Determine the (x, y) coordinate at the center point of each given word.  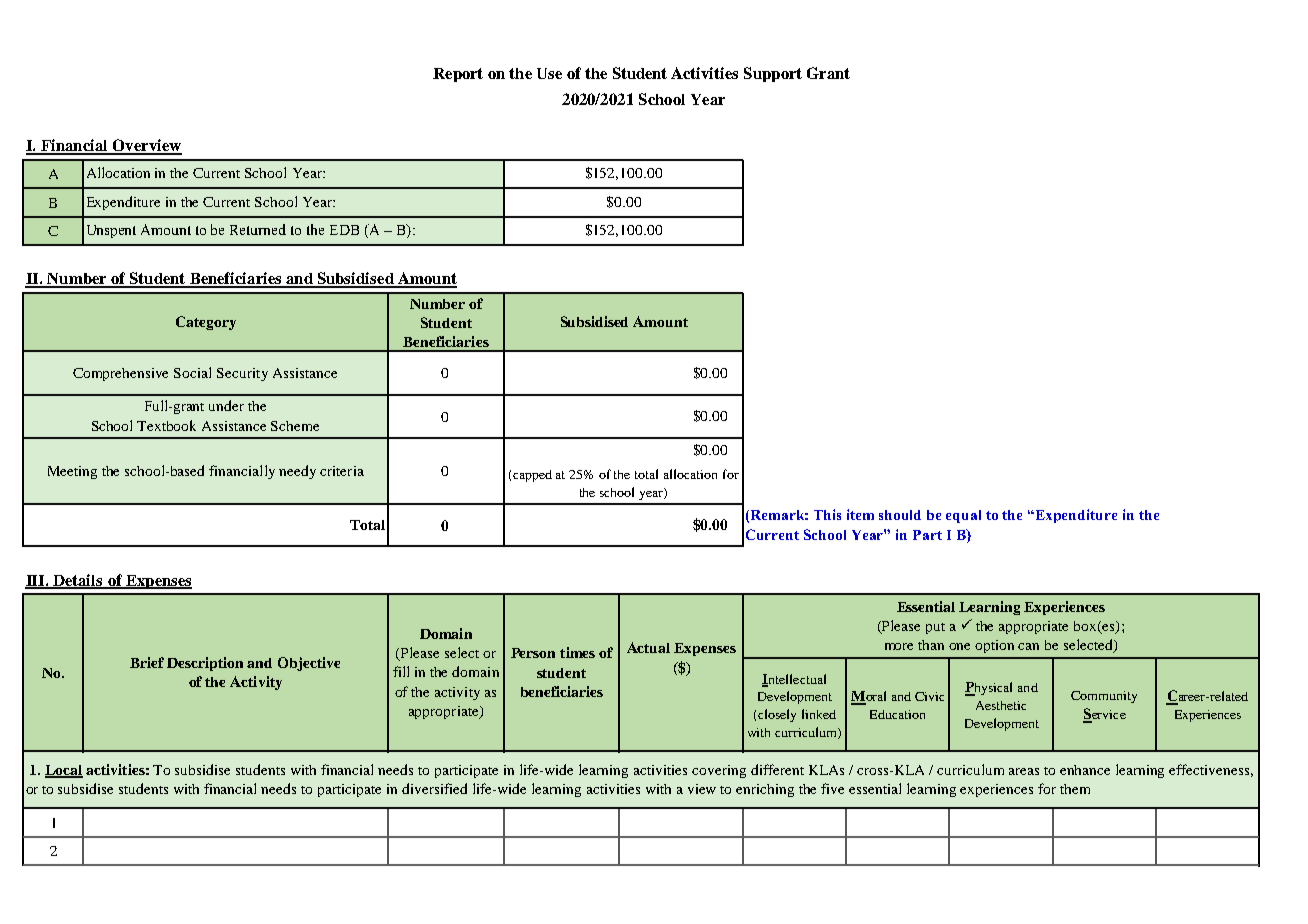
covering (719, 771)
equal (963, 516)
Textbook (166, 425)
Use (549, 73)
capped (532, 476)
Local (64, 771)
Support (773, 74)
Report (458, 75)
